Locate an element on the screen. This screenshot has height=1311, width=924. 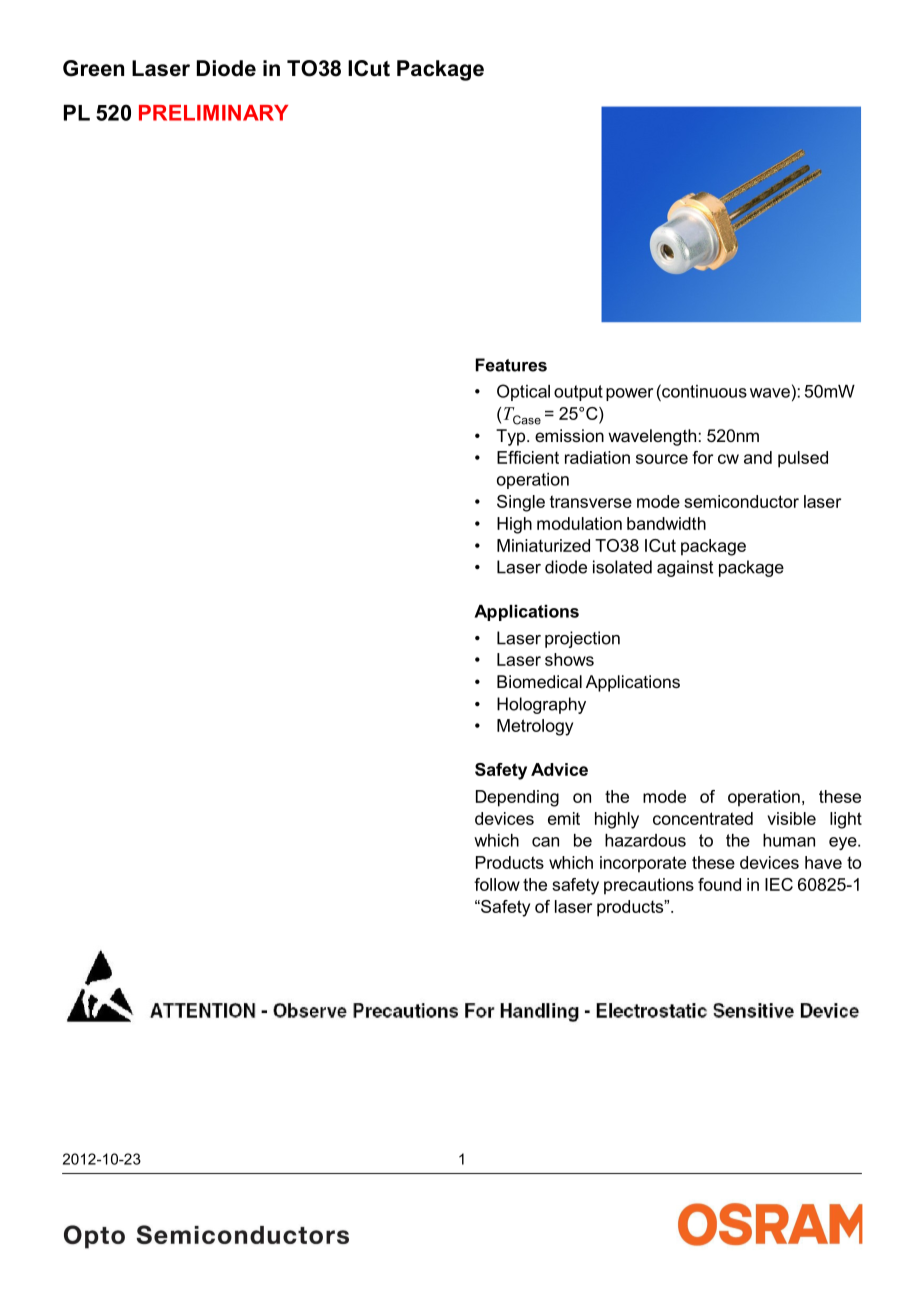
PRELIMINARY is located at coordinates (213, 113).
